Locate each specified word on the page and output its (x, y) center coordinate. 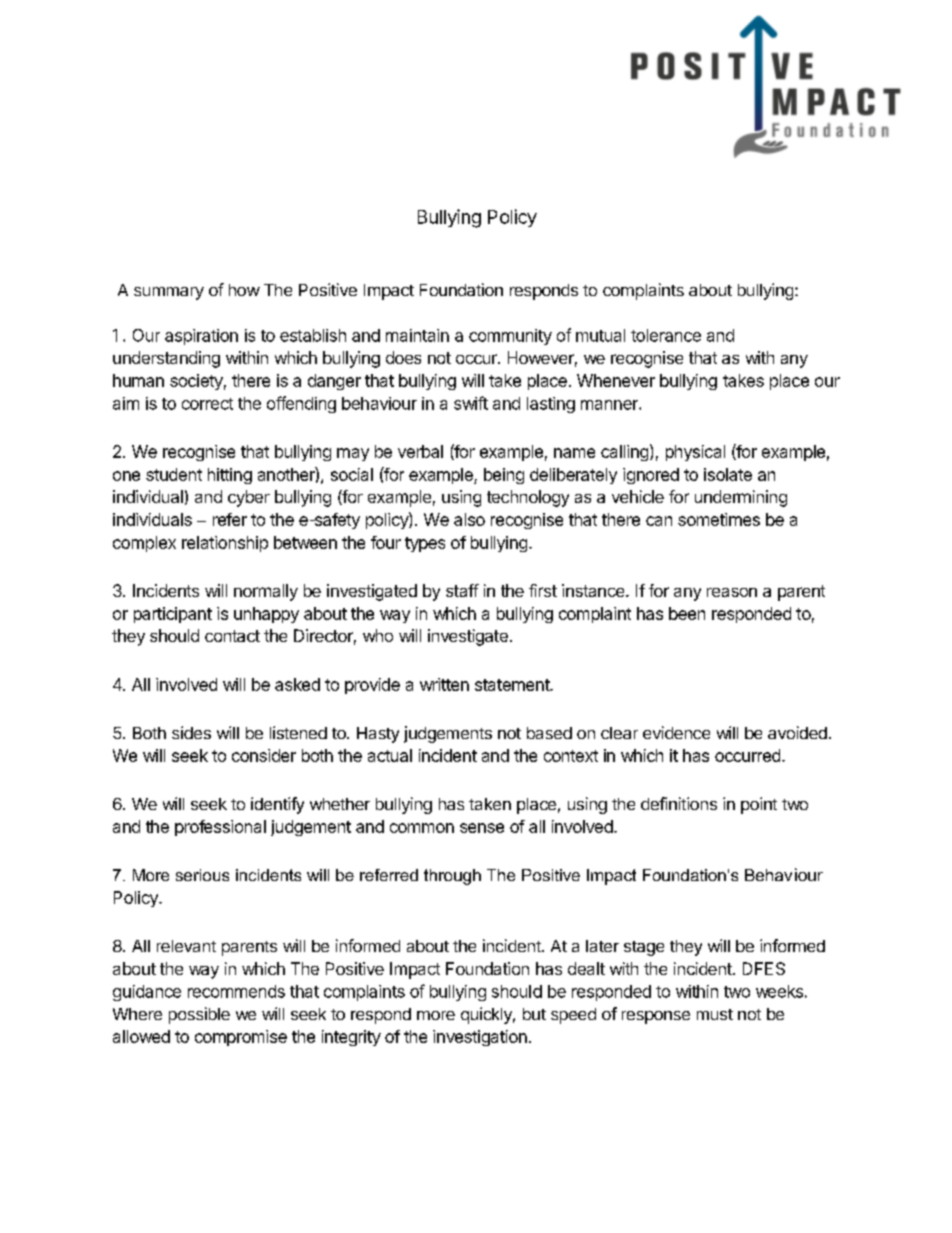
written (444, 684)
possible (199, 1015)
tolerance (666, 335)
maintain (417, 335)
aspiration (201, 337)
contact (232, 636)
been (687, 613)
